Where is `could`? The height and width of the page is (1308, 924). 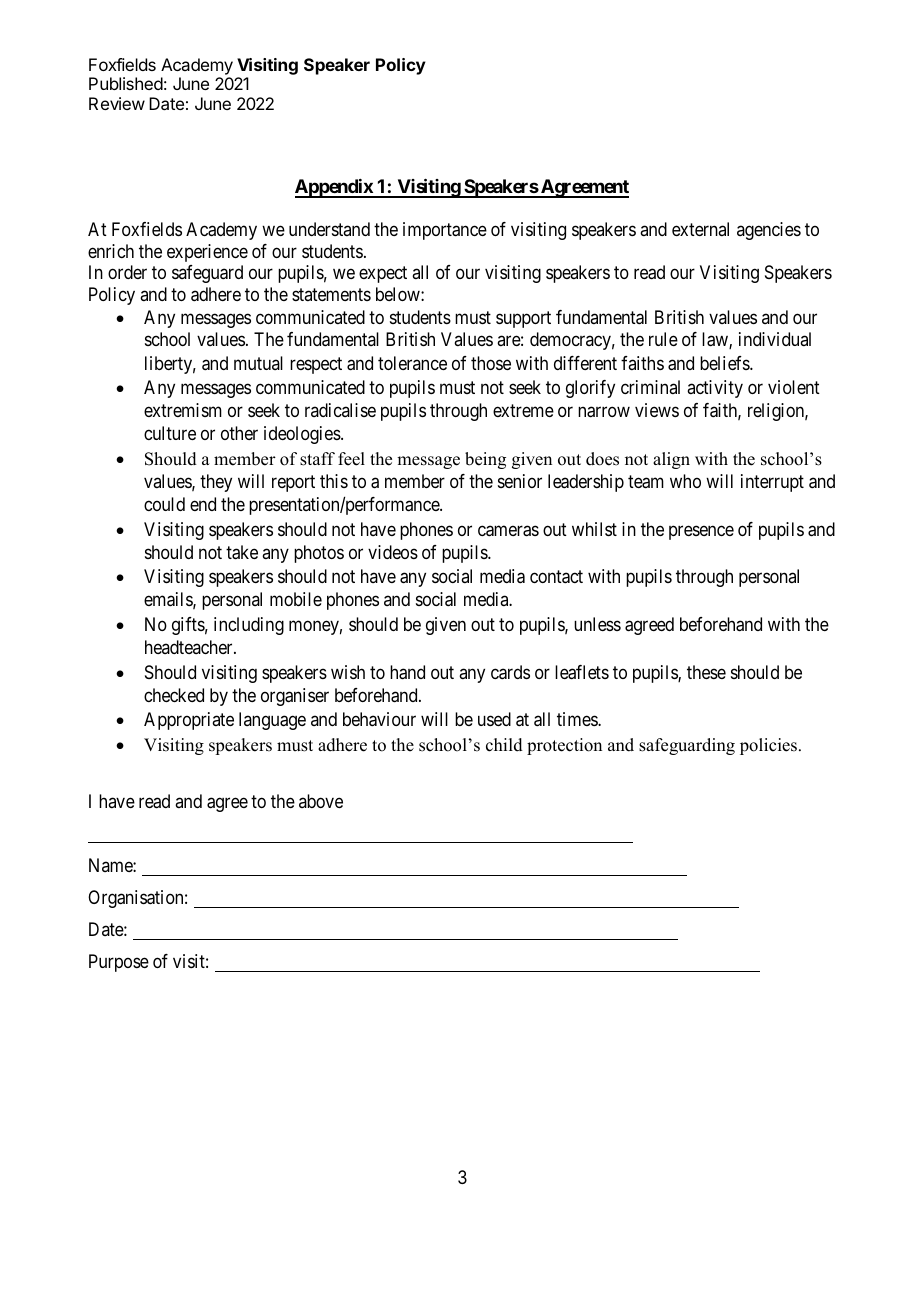
could is located at coordinates (164, 504).
